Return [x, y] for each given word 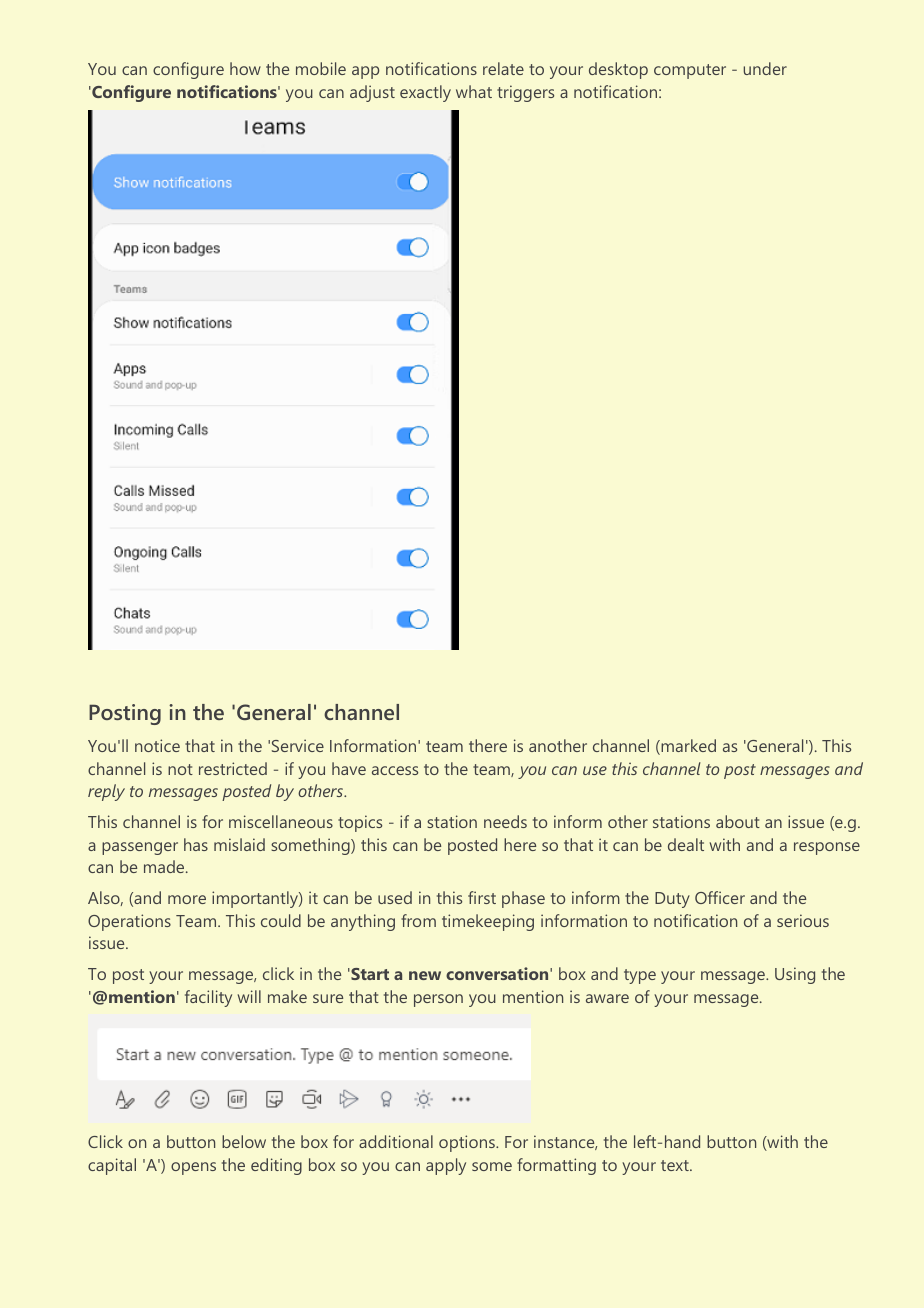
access [395, 770]
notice [157, 745]
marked [687, 747]
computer [690, 71]
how [245, 68]
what [474, 91]
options [468, 1143]
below [244, 1141]
